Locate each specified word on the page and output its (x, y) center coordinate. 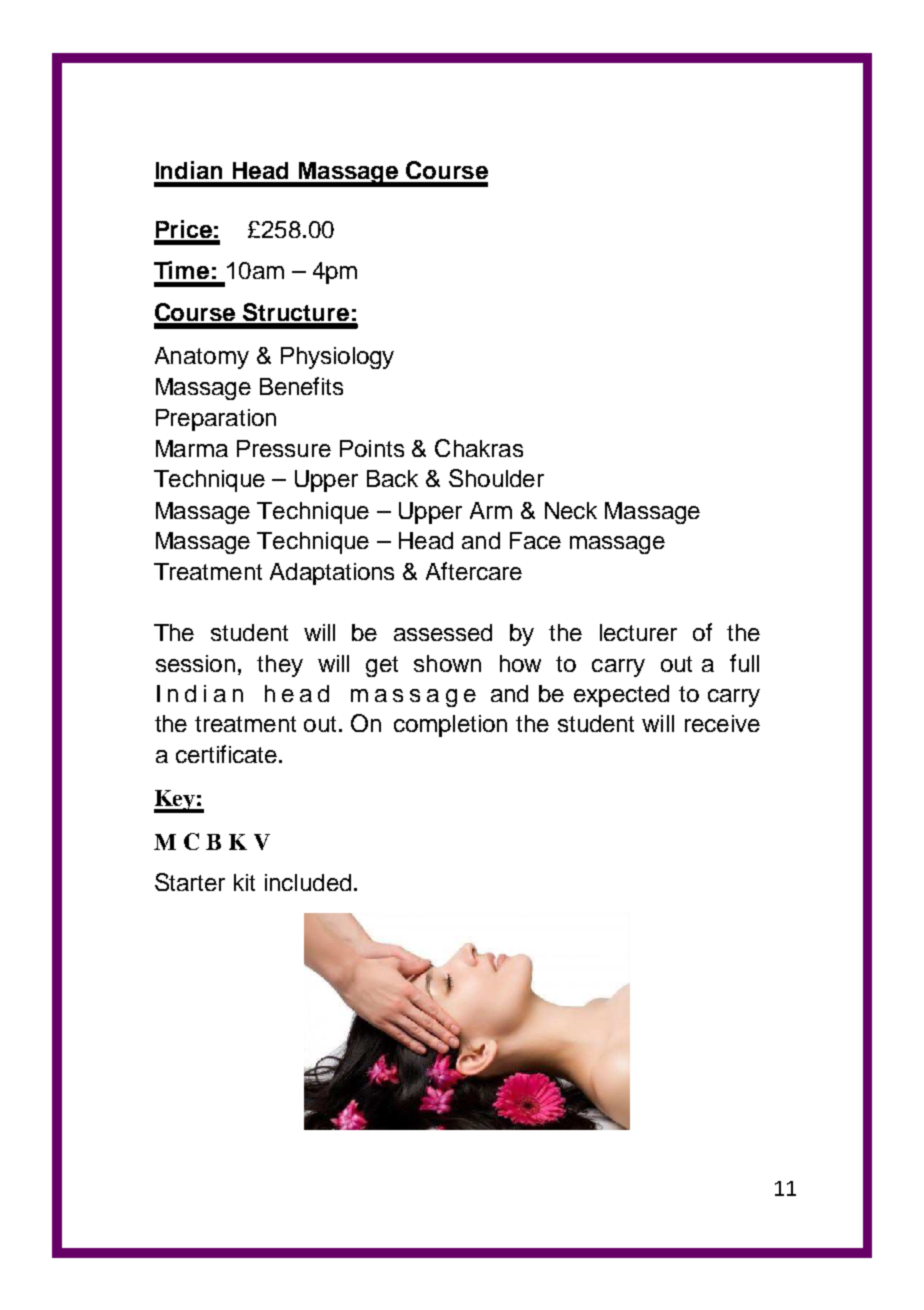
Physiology (337, 358)
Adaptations (332, 574)
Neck (571, 510)
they (280, 666)
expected (621, 696)
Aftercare (474, 571)
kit (244, 882)
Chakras (479, 448)
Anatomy (202, 358)
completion (450, 726)
